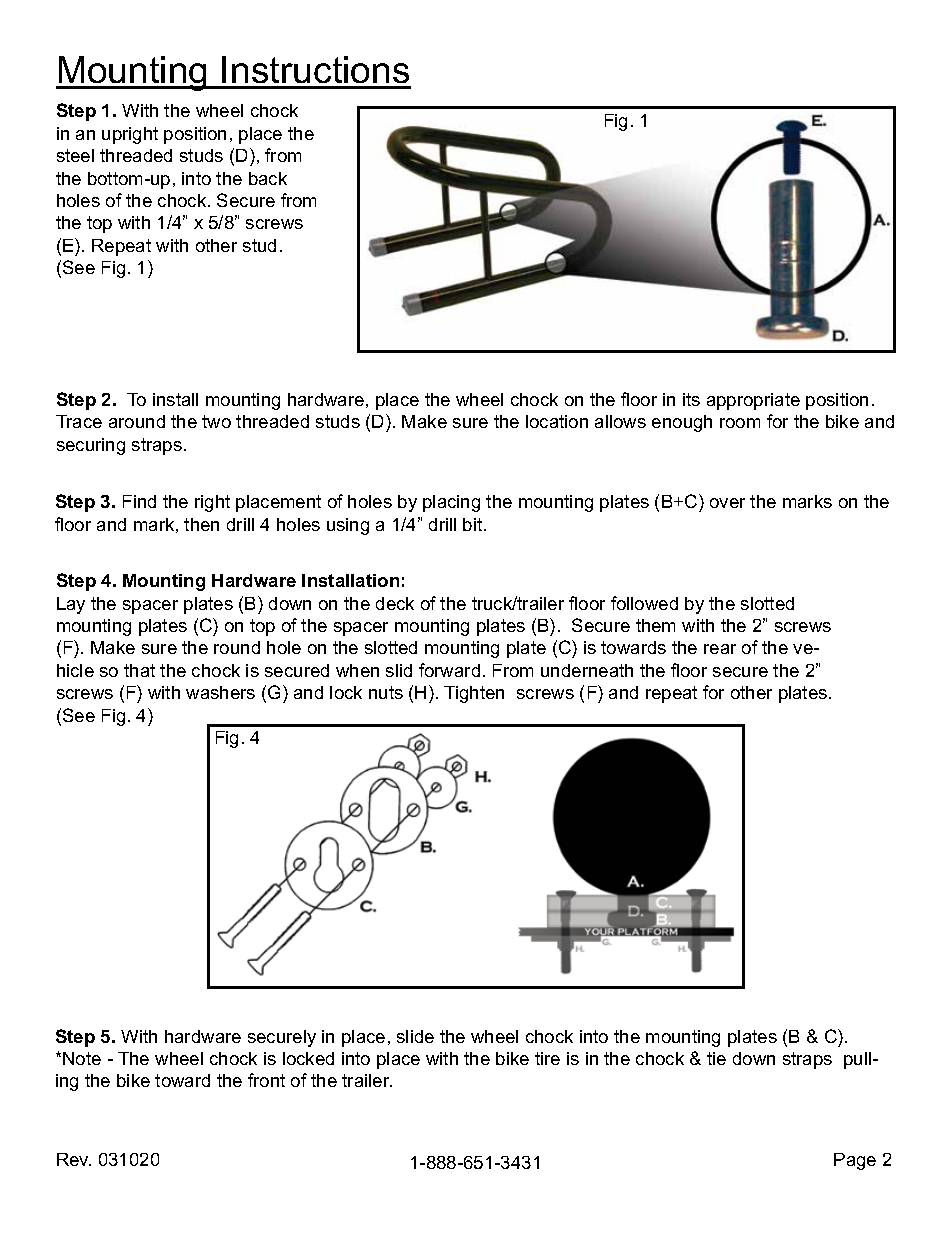  What do you see at coordinates (720, 649) in the image?
I see `rear` at bounding box center [720, 649].
